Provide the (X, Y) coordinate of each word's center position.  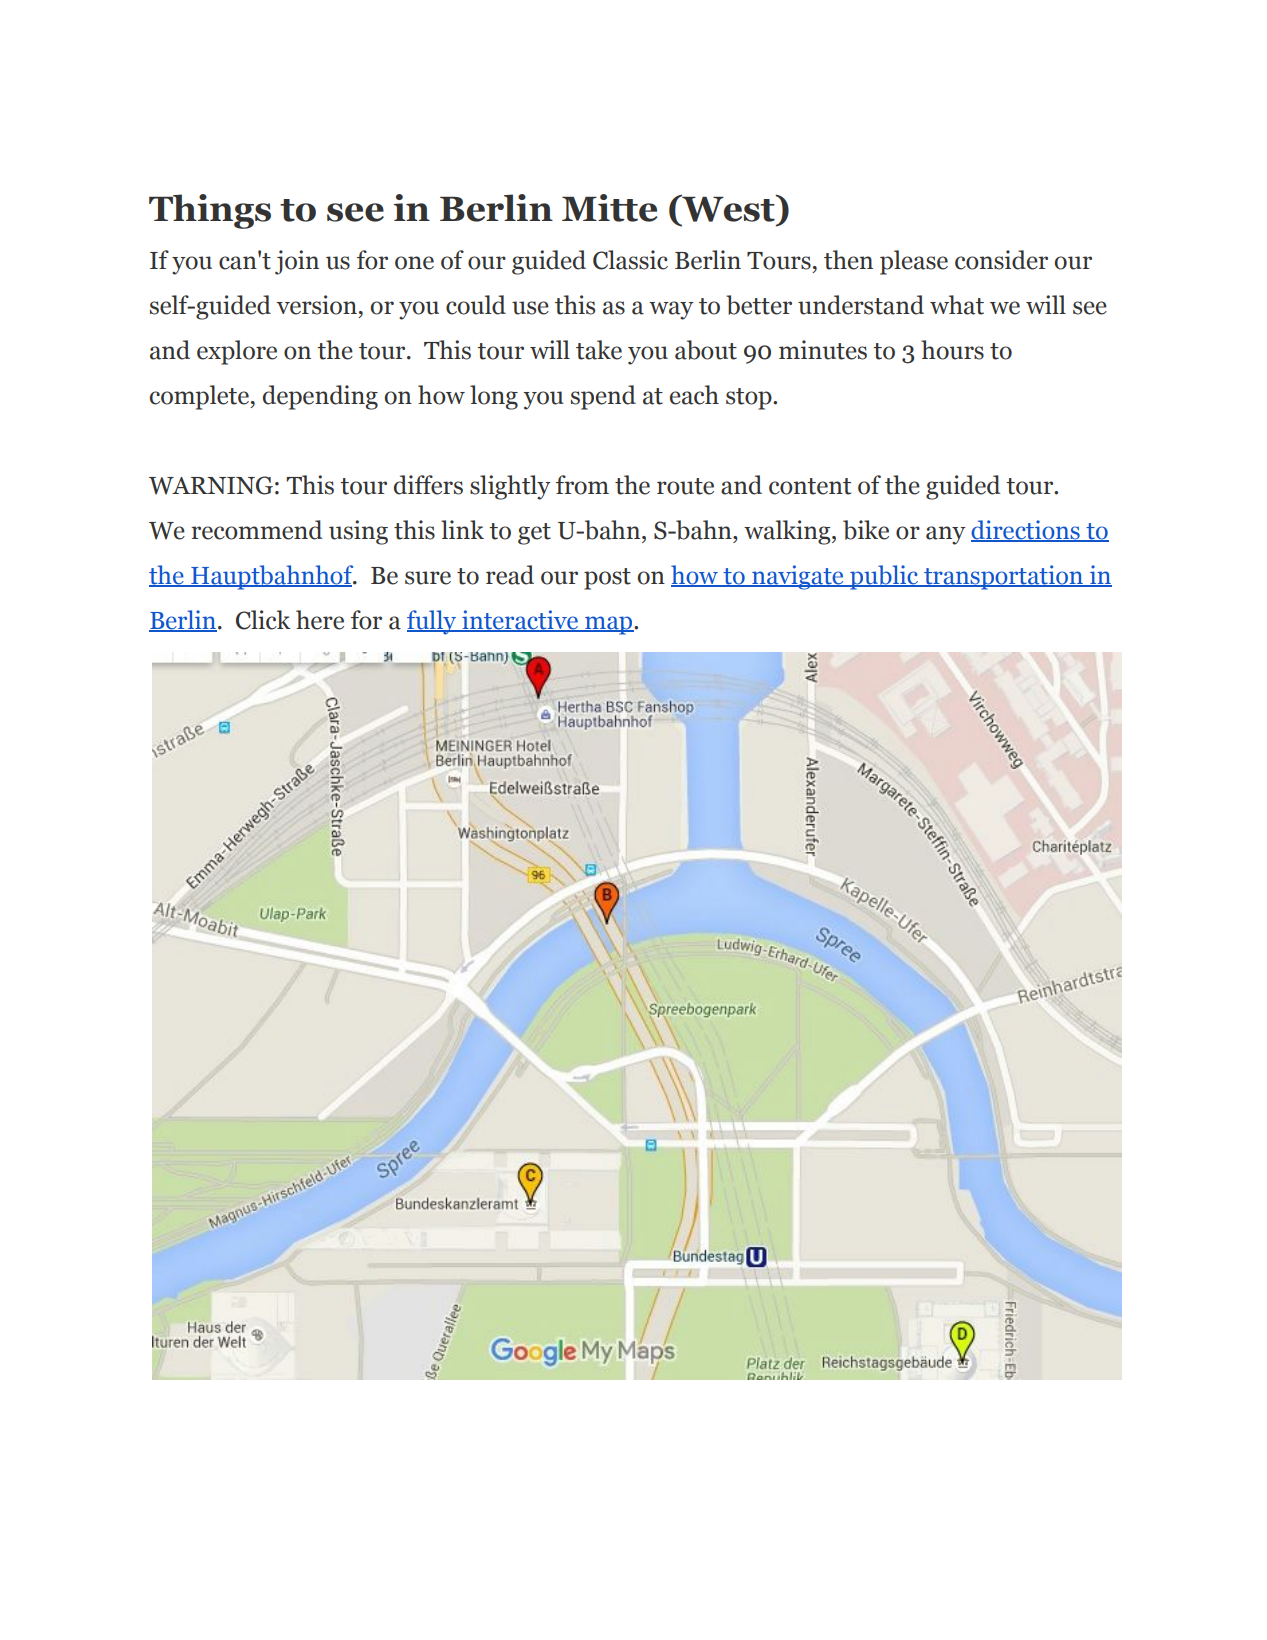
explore (237, 352)
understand (861, 305)
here (320, 620)
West (728, 208)
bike (866, 530)
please (914, 262)
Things (210, 211)
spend (603, 397)
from (582, 485)
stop (750, 399)
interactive (520, 621)
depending (320, 397)
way (671, 310)
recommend (256, 530)
